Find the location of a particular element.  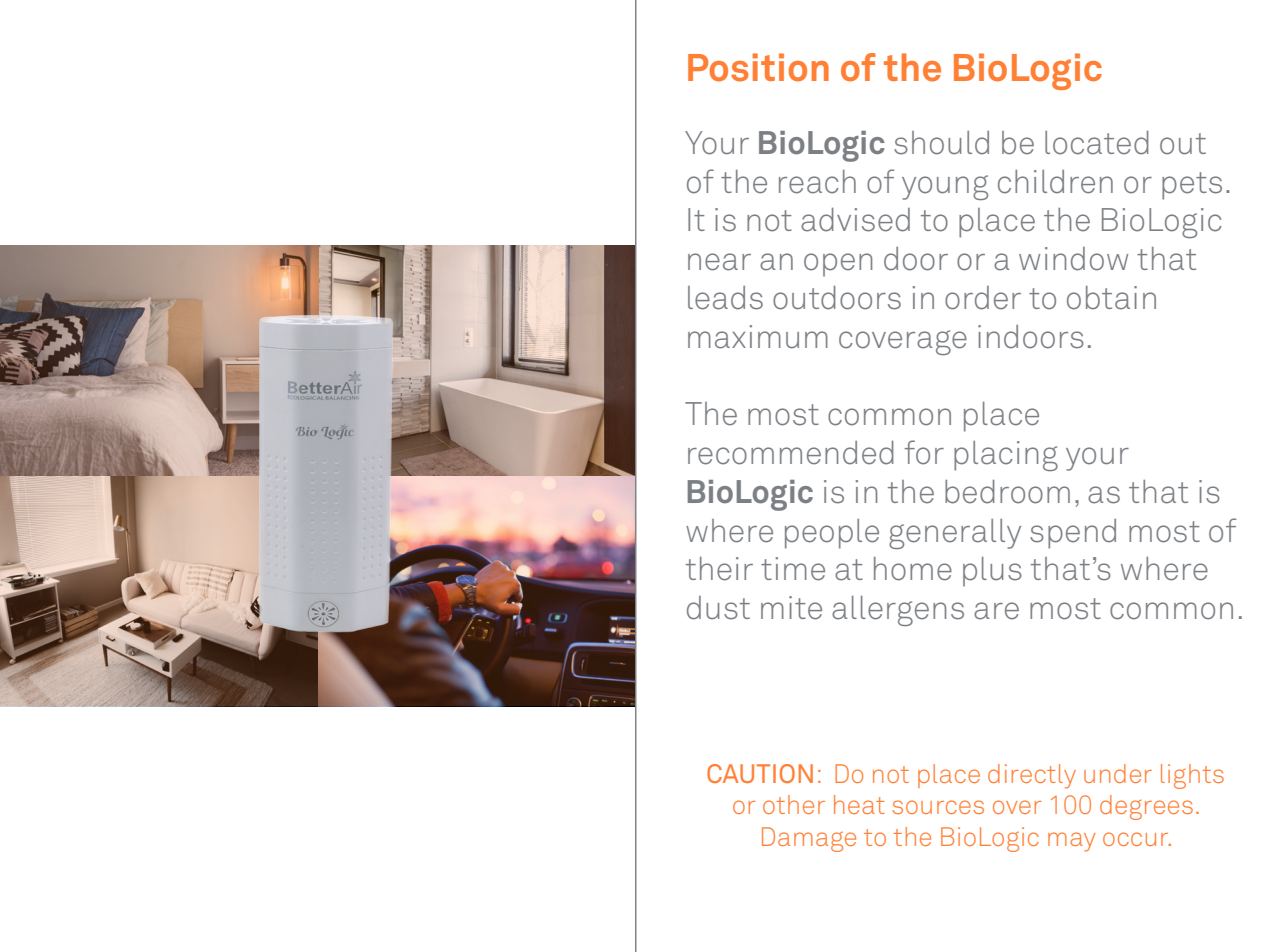

plus is located at coordinates (992, 572).
